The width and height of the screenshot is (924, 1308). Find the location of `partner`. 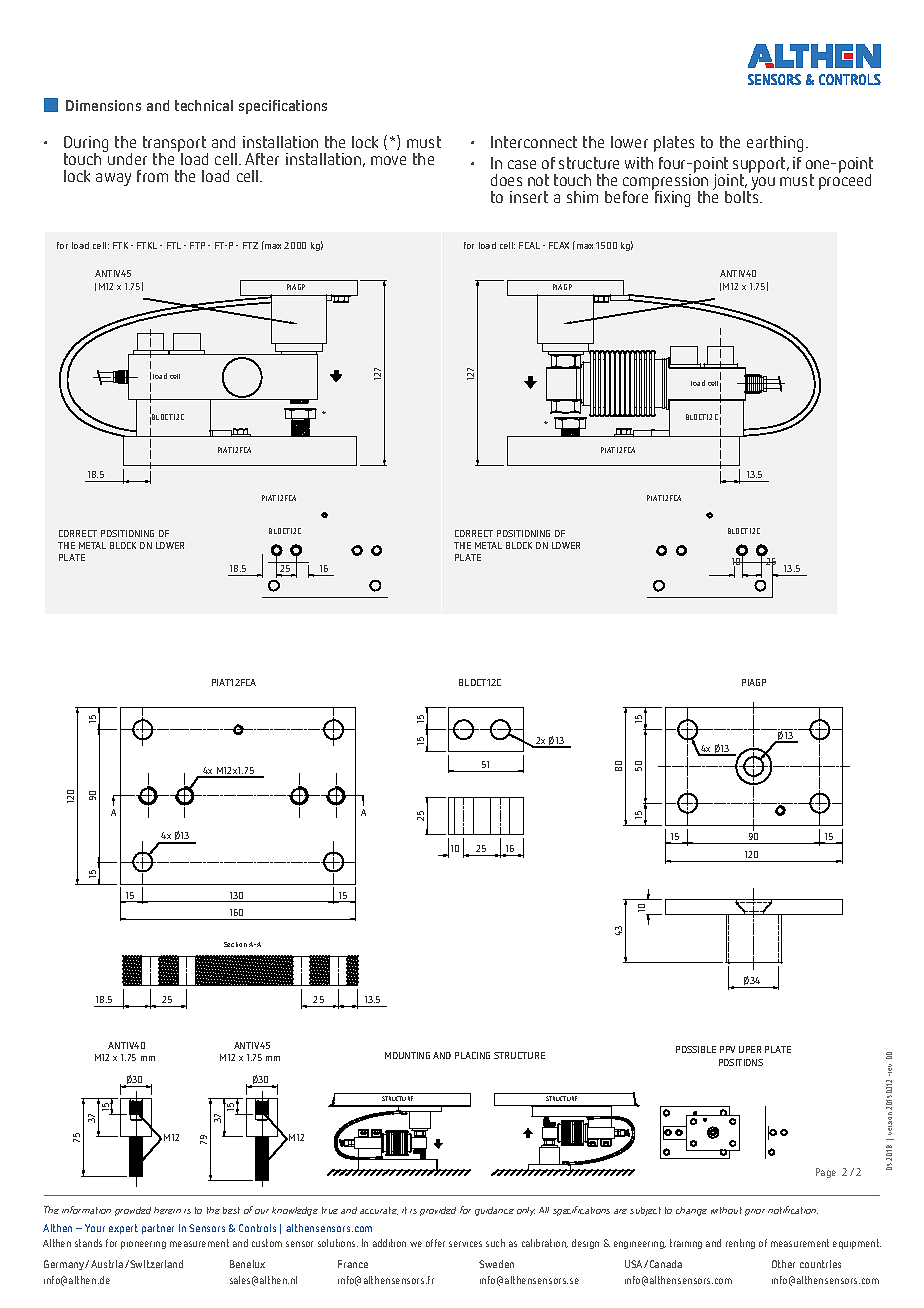

partner is located at coordinates (158, 1229).
